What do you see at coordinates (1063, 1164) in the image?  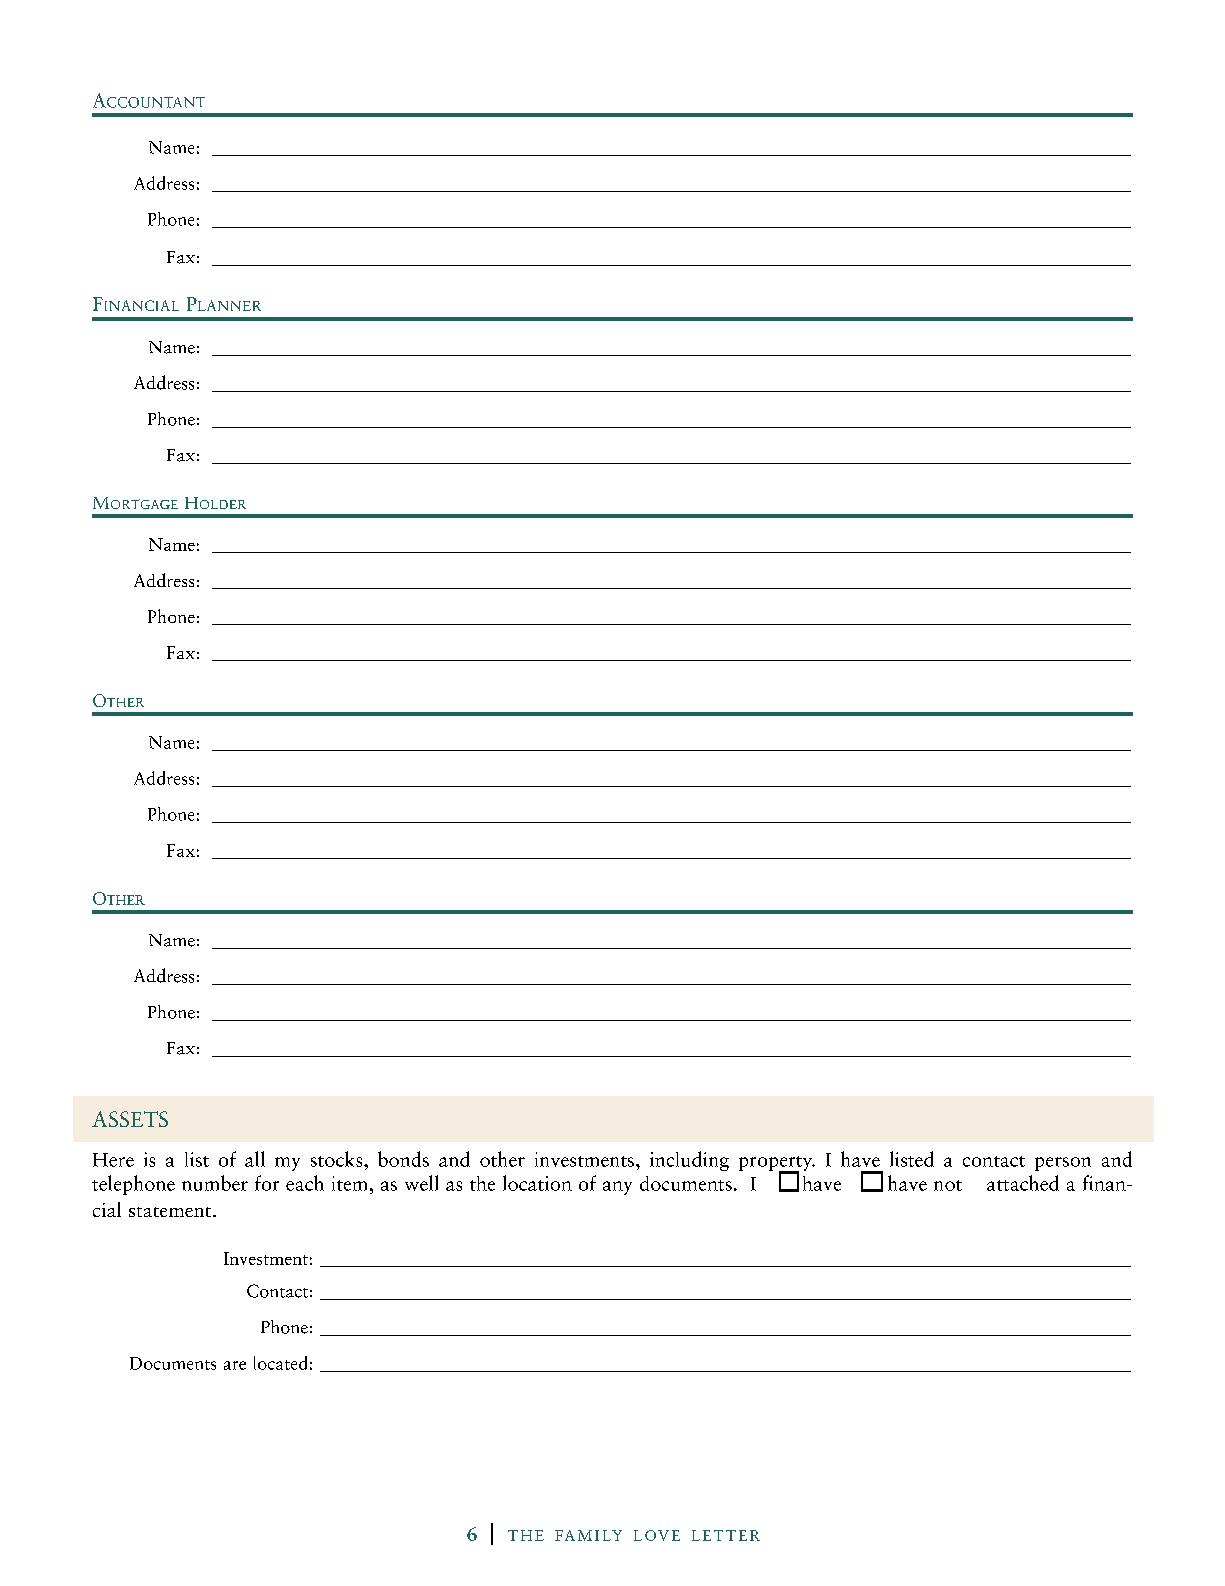 I see `person` at bounding box center [1063, 1164].
